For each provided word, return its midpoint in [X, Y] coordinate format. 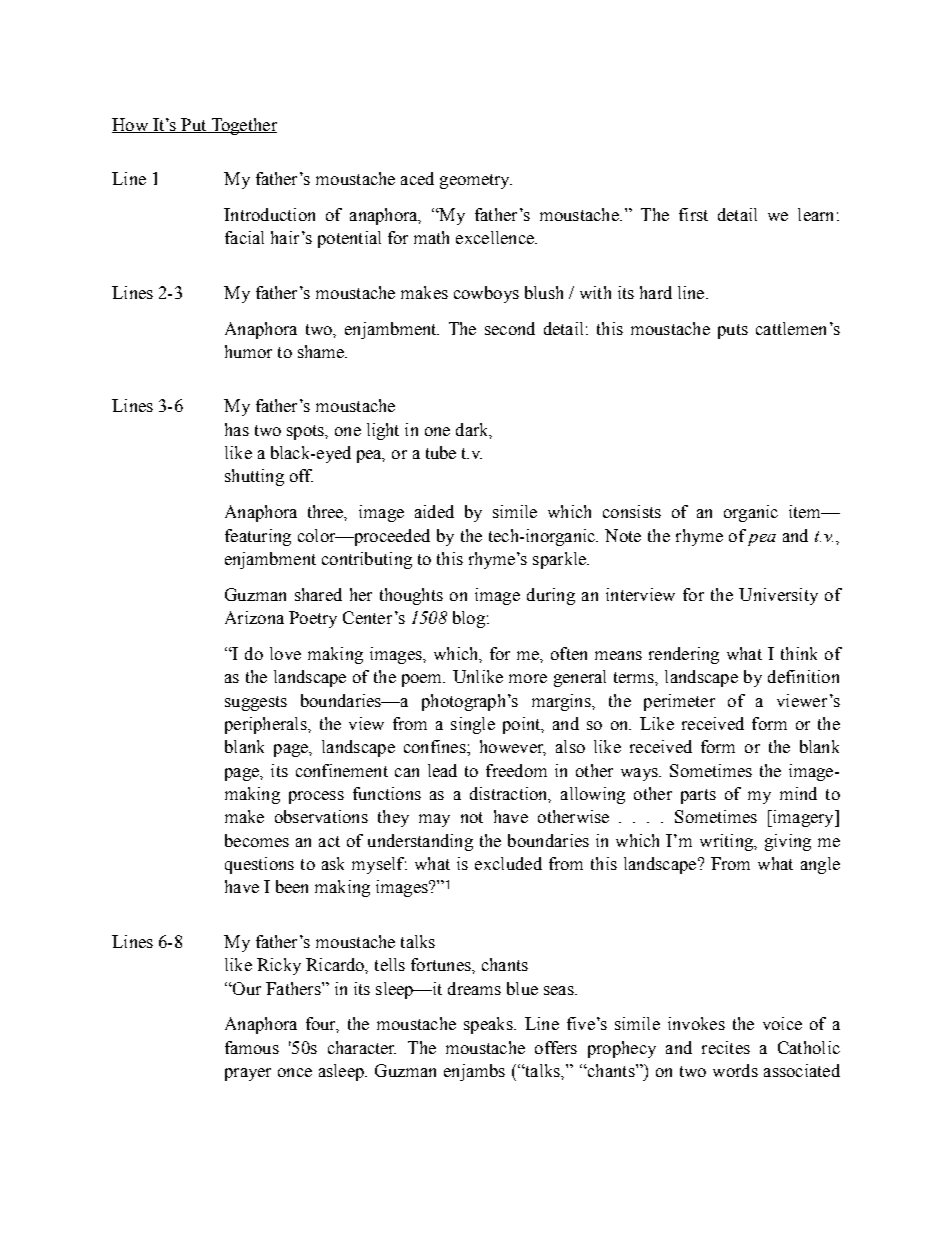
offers [556, 1047]
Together [243, 126]
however [513, 748]
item [806, 511]
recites [726, 1047]
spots [306, 432]
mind [798, 793]
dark [473, 430]
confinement [342, 770]
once [295, 1072]
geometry [476, 181]
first [693, 214]
